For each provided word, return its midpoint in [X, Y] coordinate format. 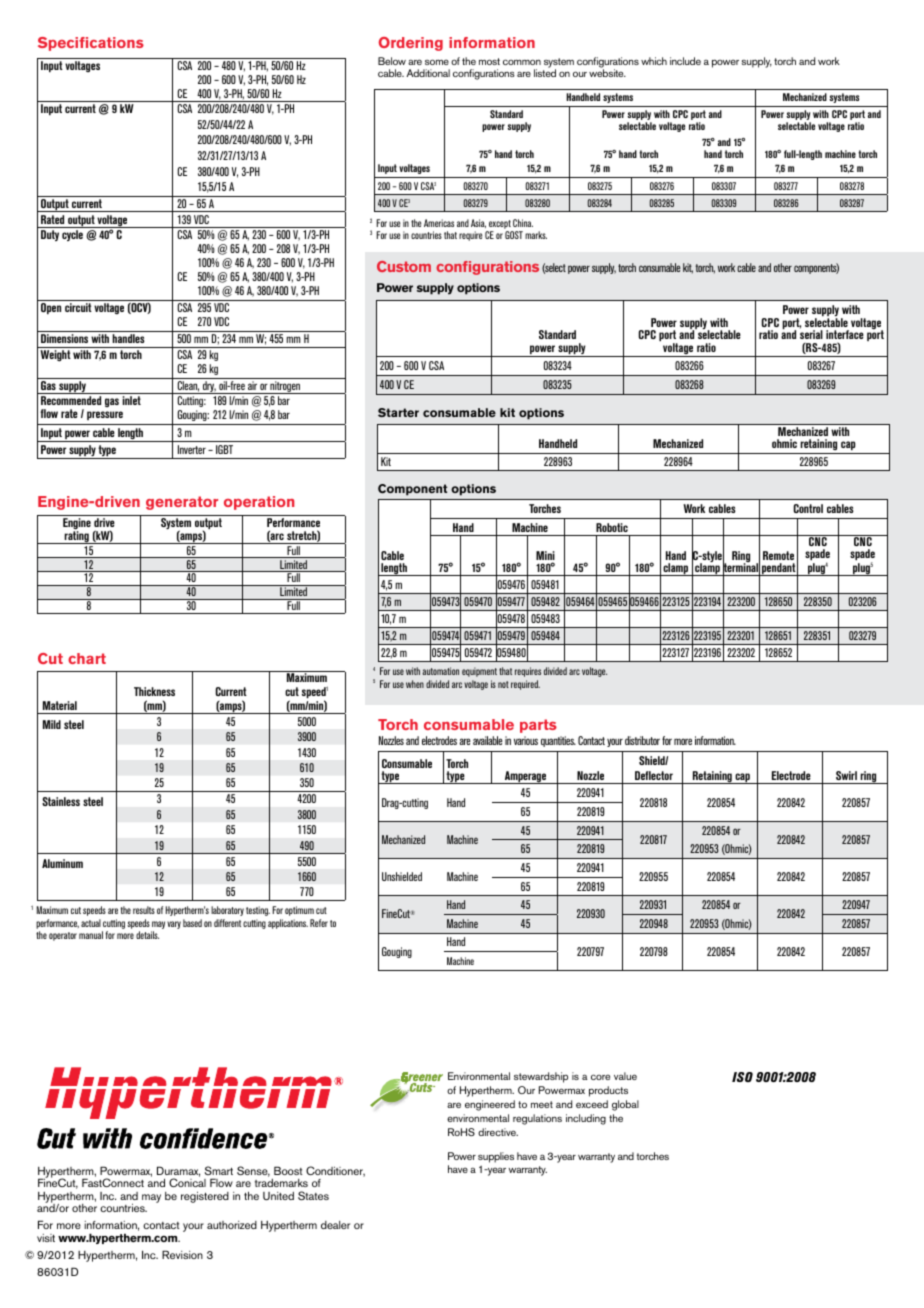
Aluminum [62, 863]
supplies [496, 1159]
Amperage [526, 777]
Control [808, 508]
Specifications [91, 44]
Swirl [846, 775]
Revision [182, 1254]
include [685, 61]
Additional [428, 73]
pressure [105, 415]
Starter [398, 412]
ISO [742, 1077]
